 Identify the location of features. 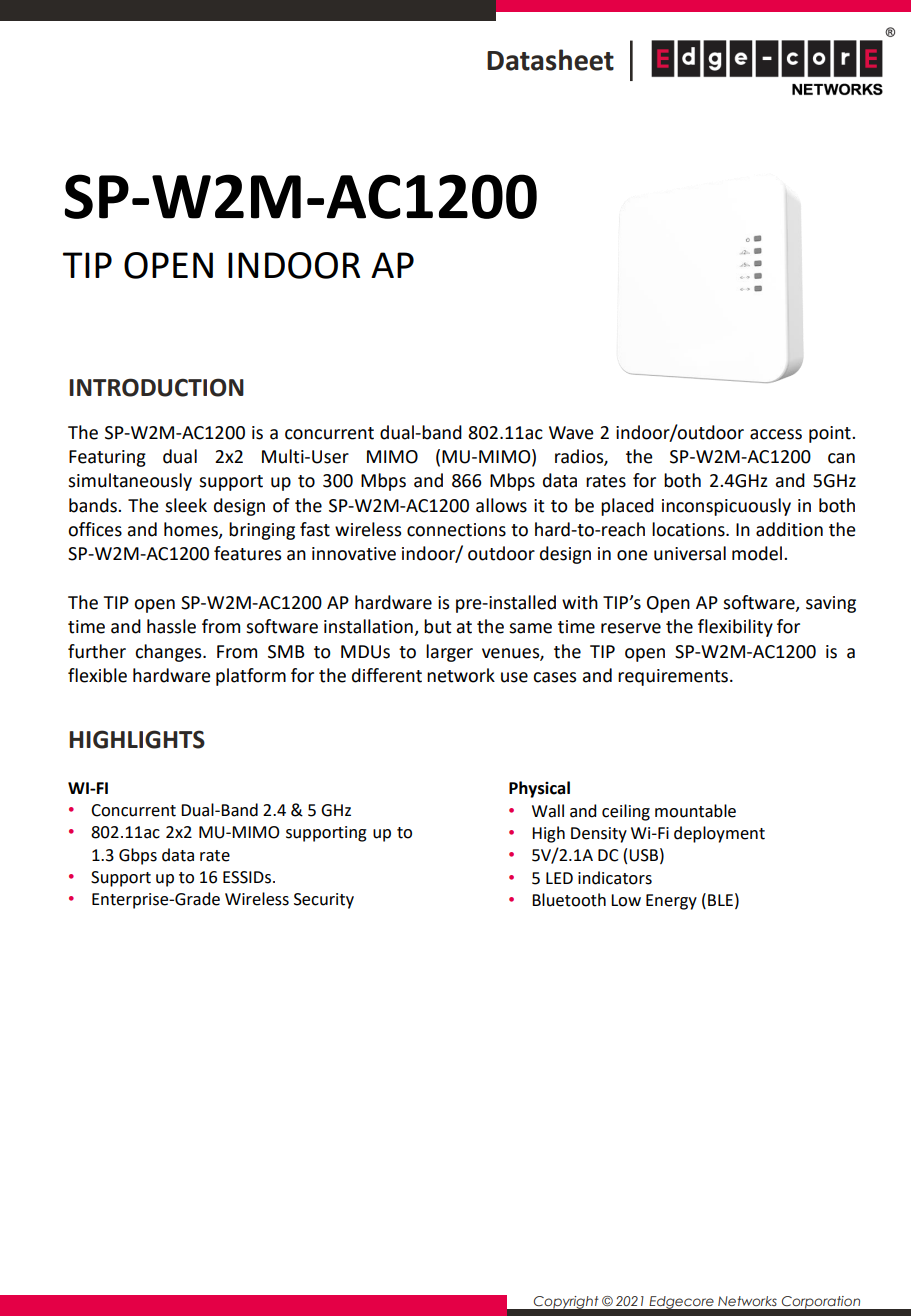
(247, 553).
